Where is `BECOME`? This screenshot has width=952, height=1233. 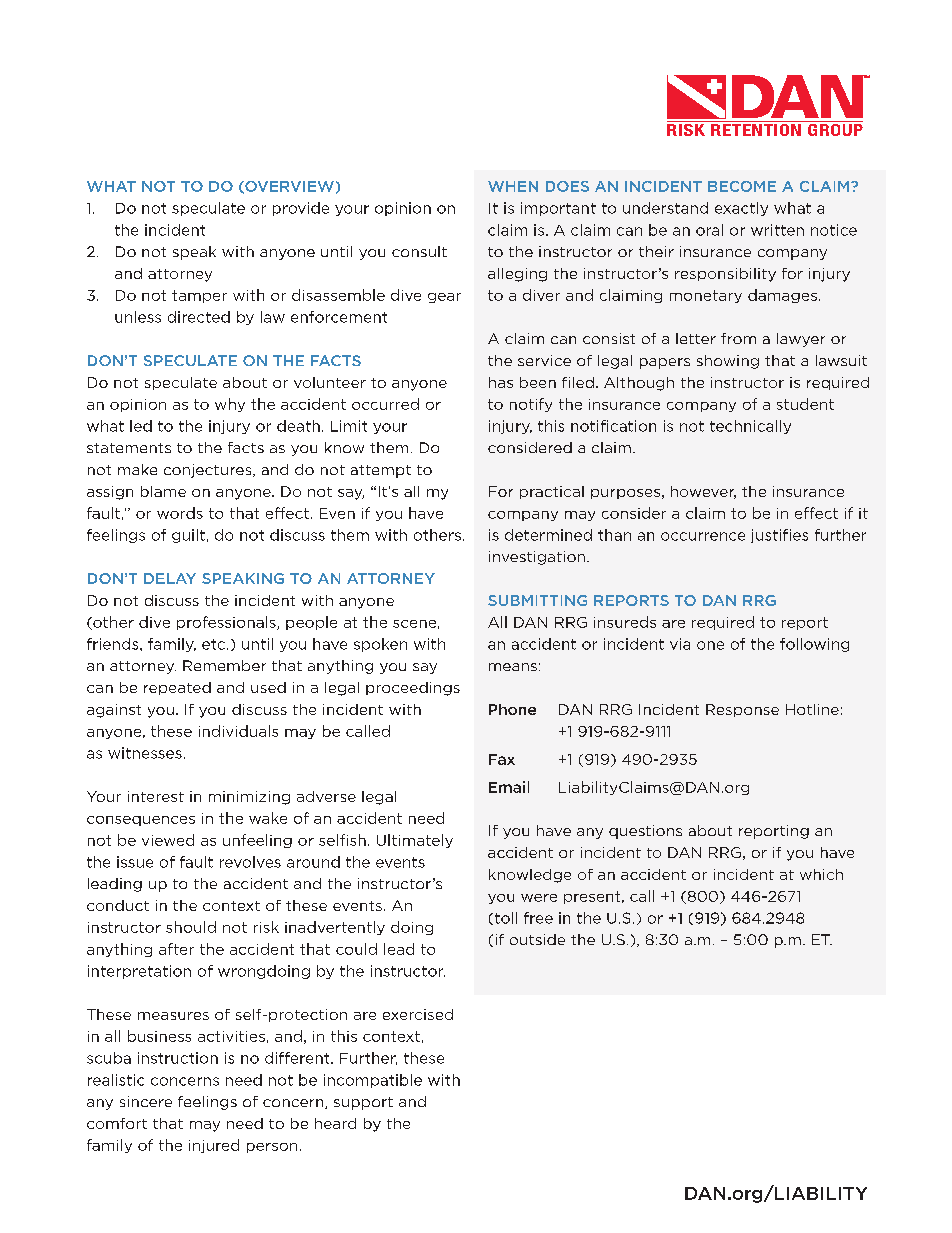
BECOME is located at coordinates (742, 186).
